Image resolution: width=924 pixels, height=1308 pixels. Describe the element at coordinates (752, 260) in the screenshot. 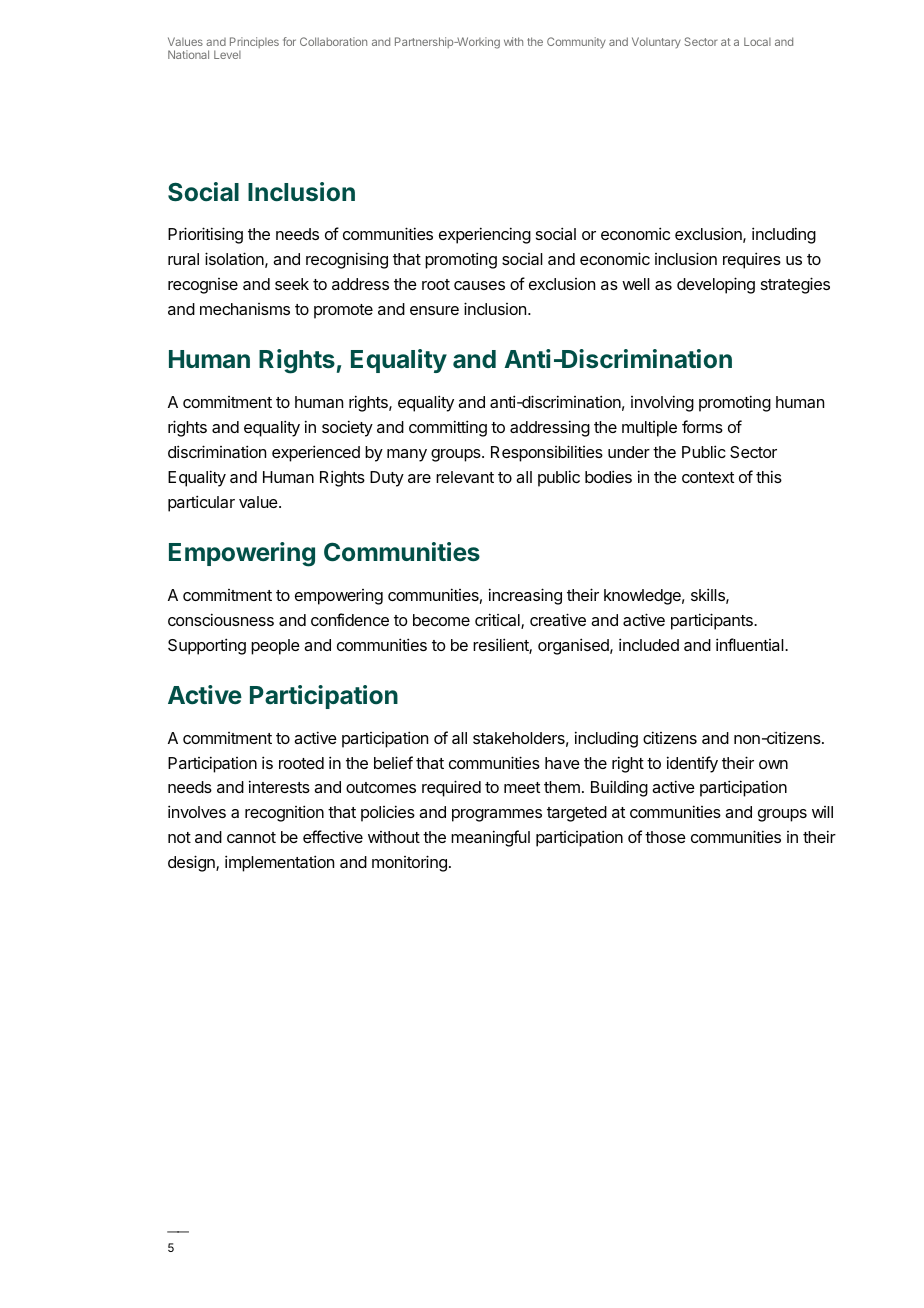

I see `requires` at that location.
